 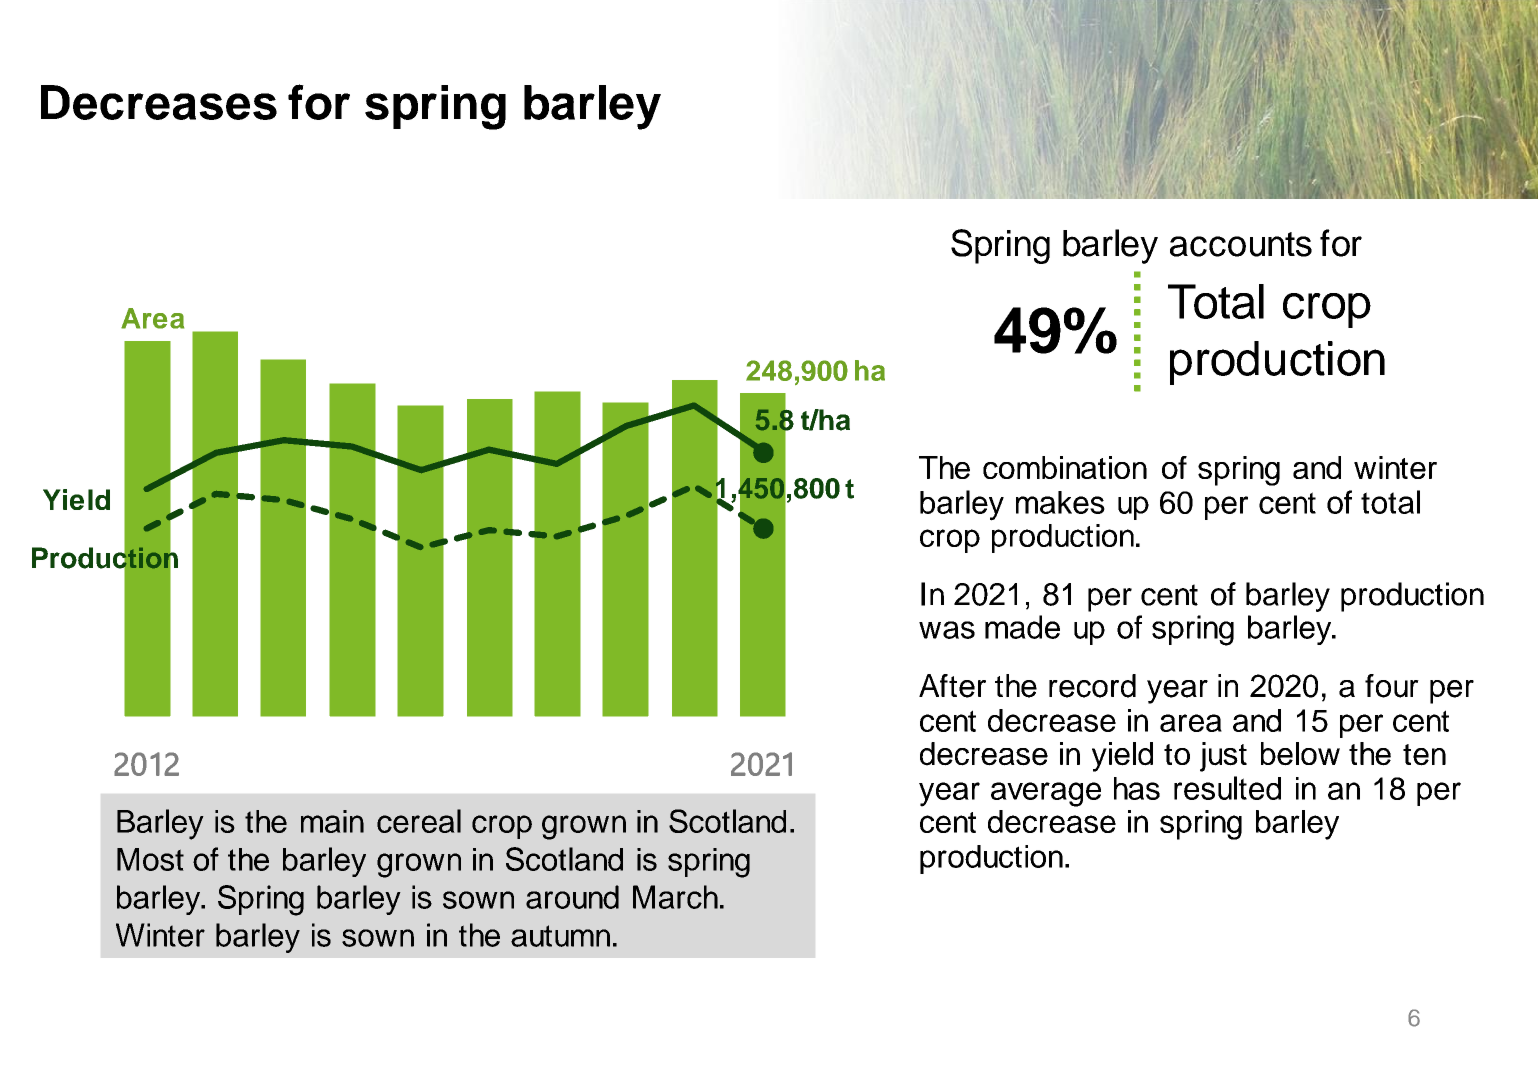 I want to click on below, so click(x=1300, y=754).
